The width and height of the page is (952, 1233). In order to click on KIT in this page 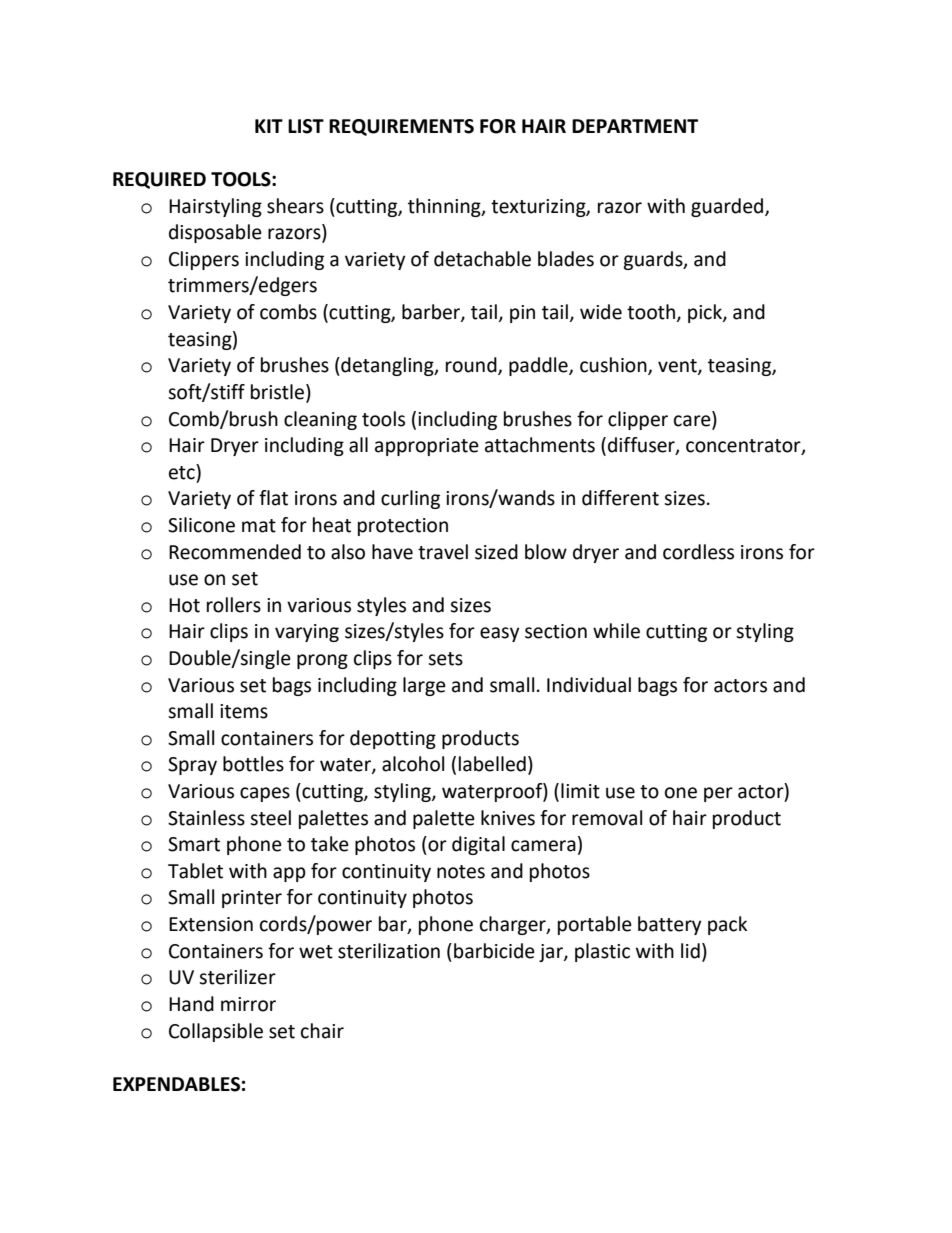, I will do `click(269, 126)`.
